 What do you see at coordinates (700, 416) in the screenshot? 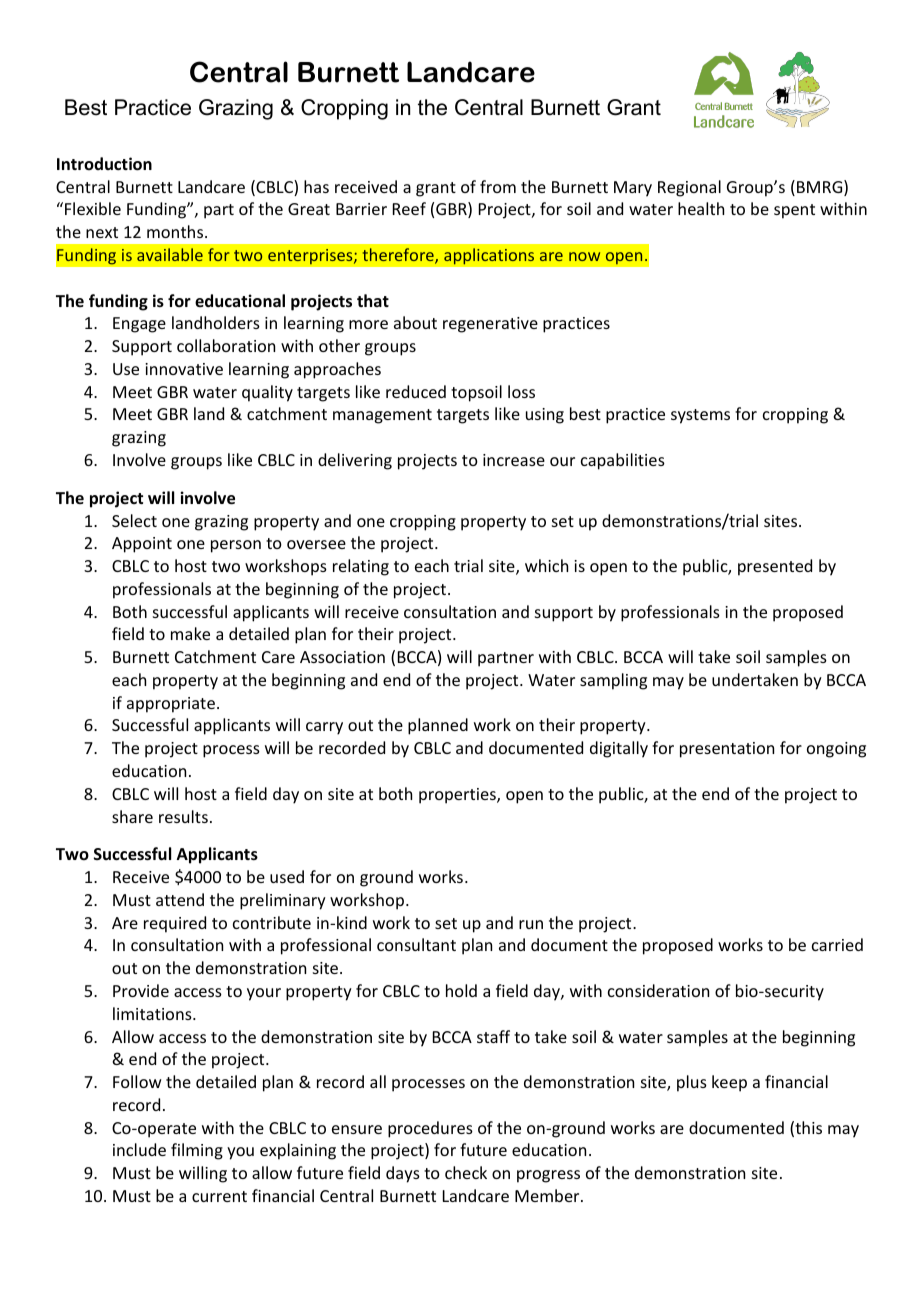
I see `systems` at bounding box center [700, 416].
